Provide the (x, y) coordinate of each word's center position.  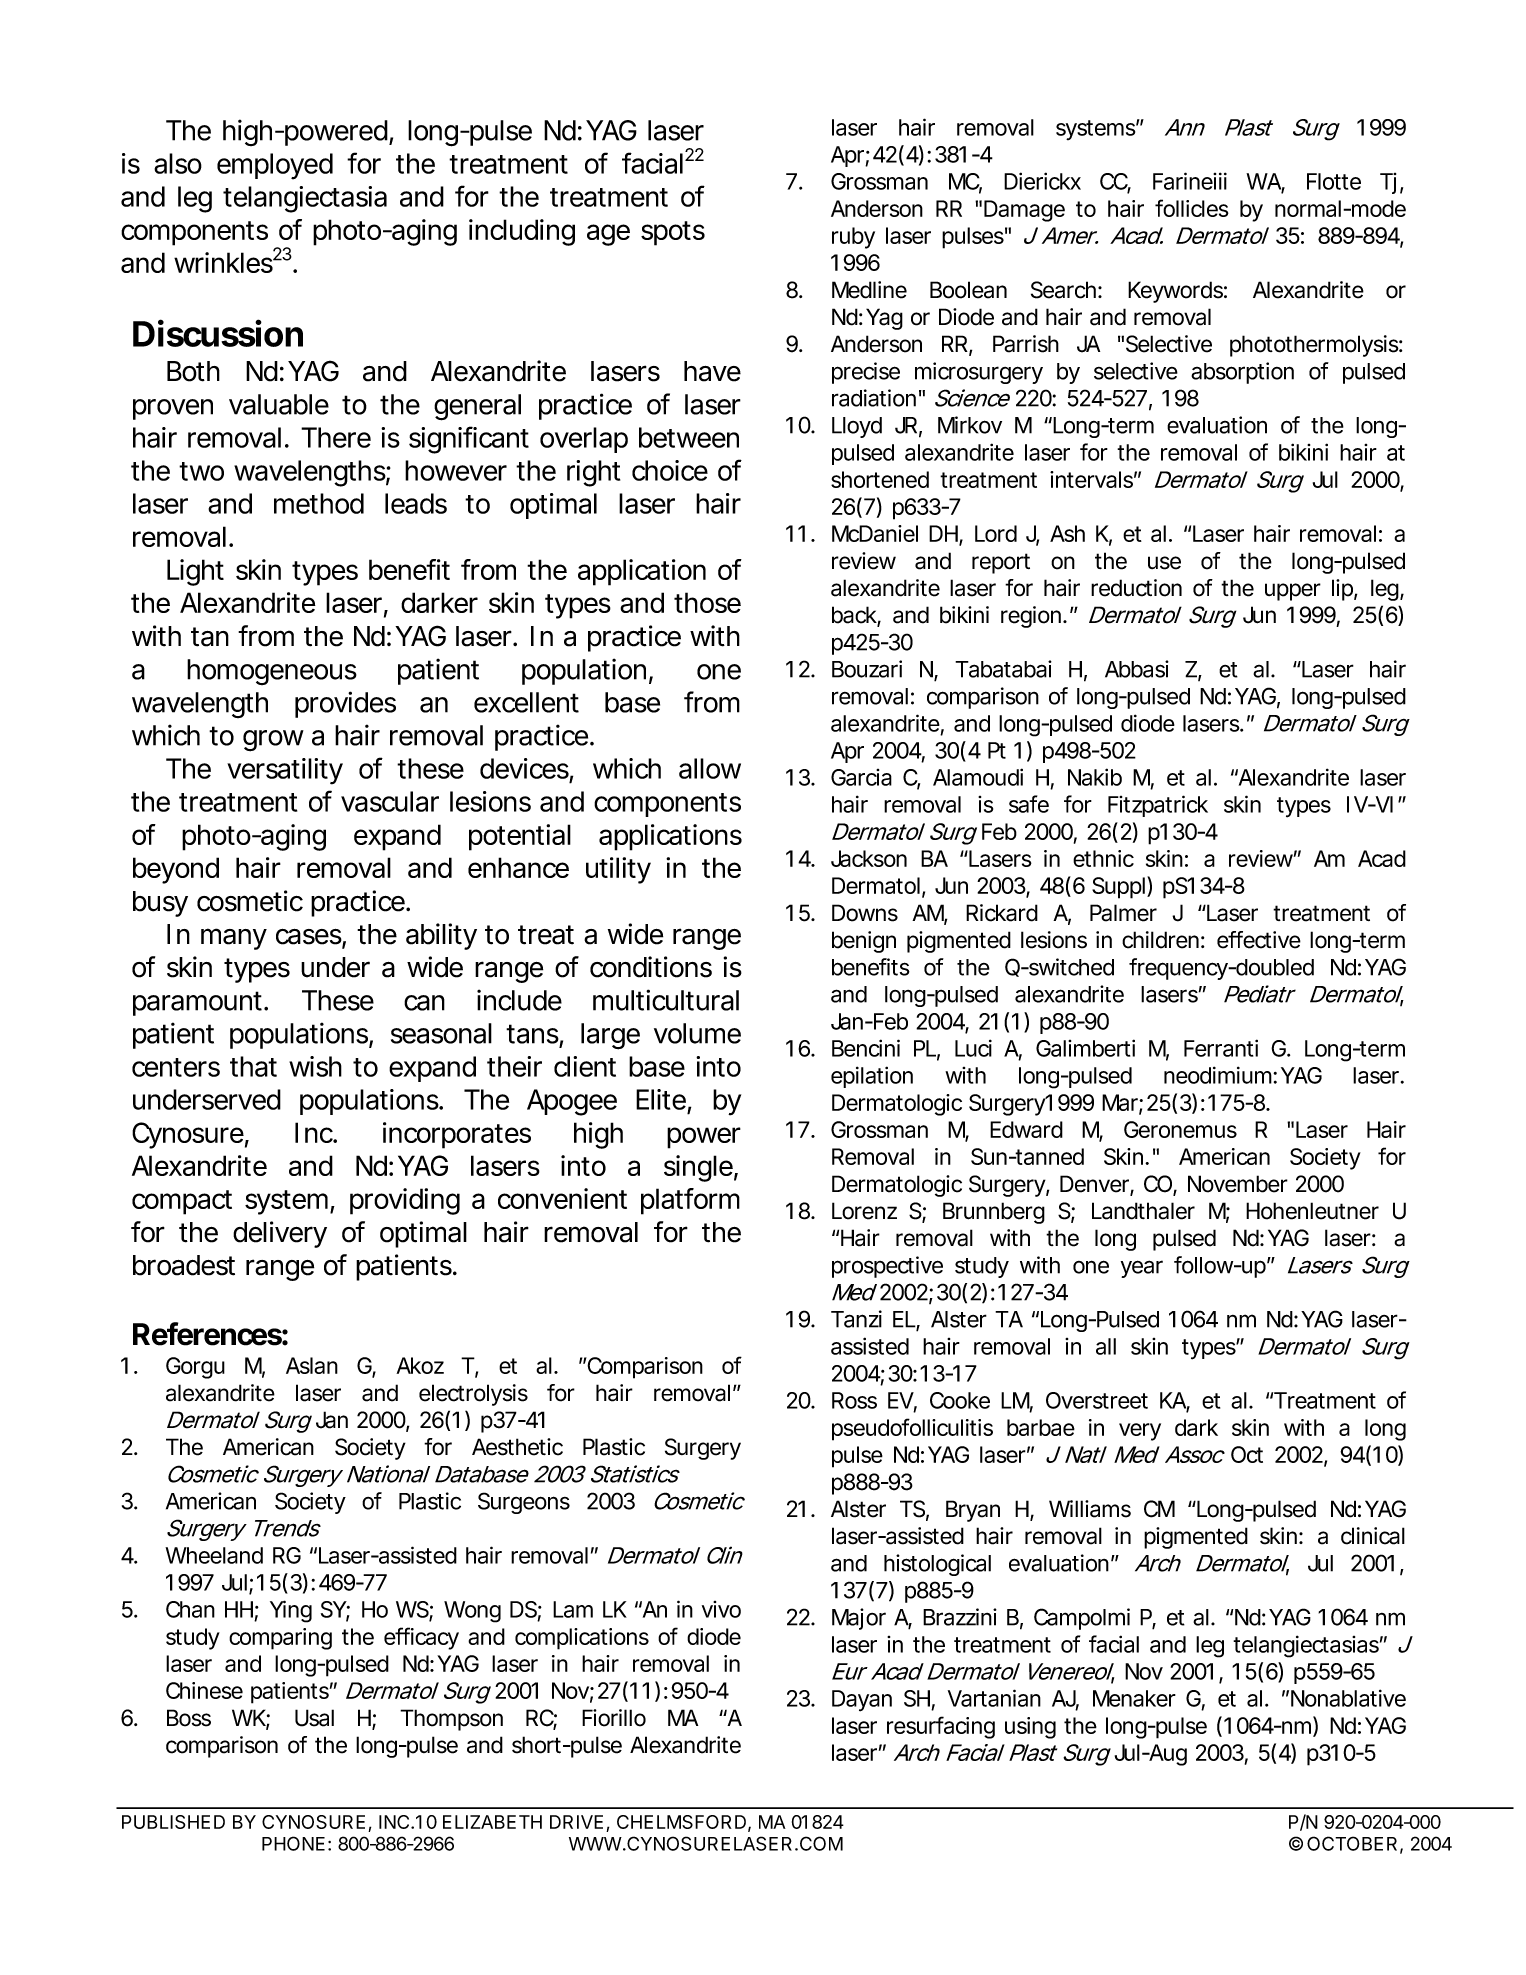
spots (673, 233)
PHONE (293, 1843)
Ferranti (1221, 1048)
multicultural (666, 1000)
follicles (1192, 208)
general (477, 407)
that (253, 1066)
